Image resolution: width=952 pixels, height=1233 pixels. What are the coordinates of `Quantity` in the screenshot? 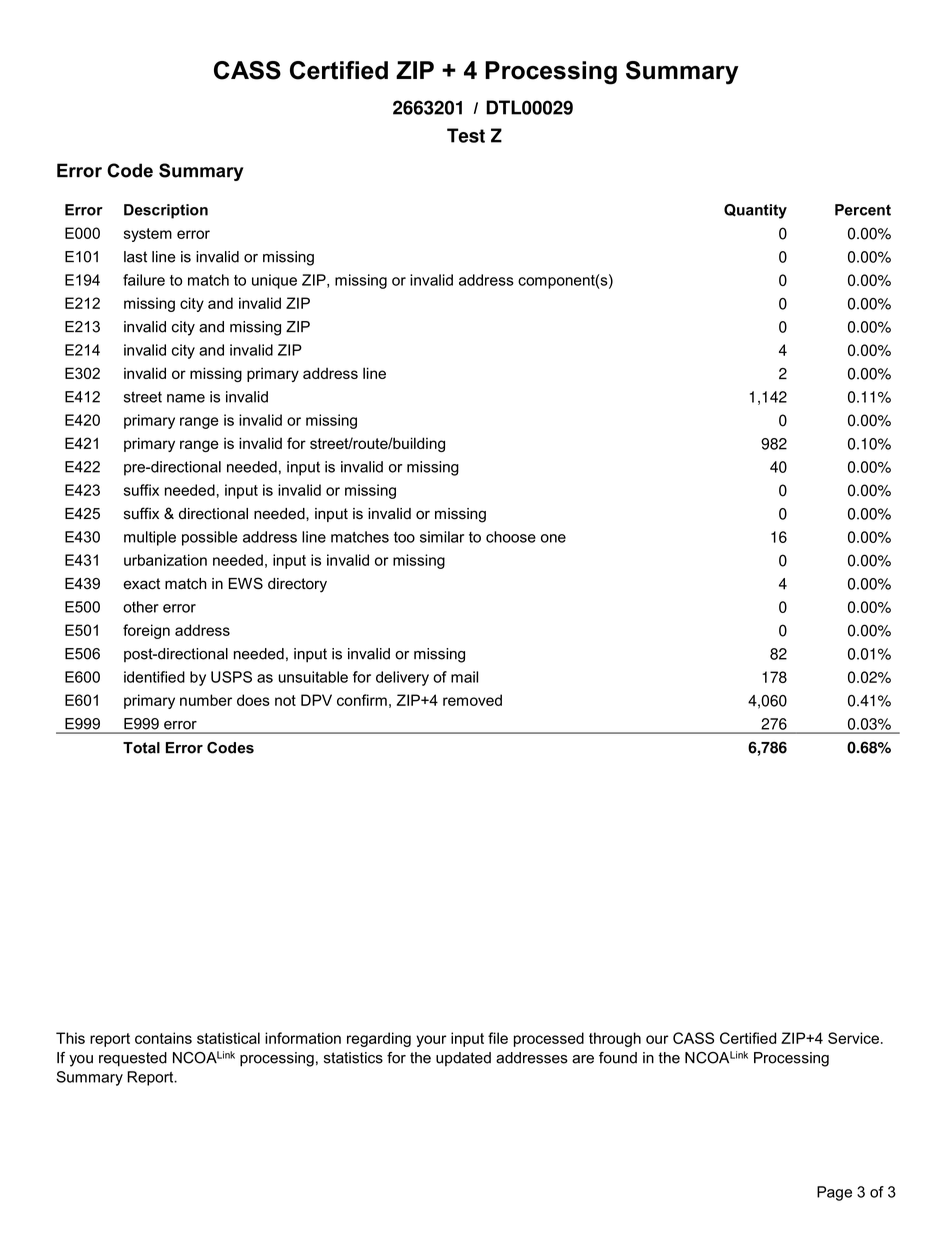 It's located at (755, 211).
